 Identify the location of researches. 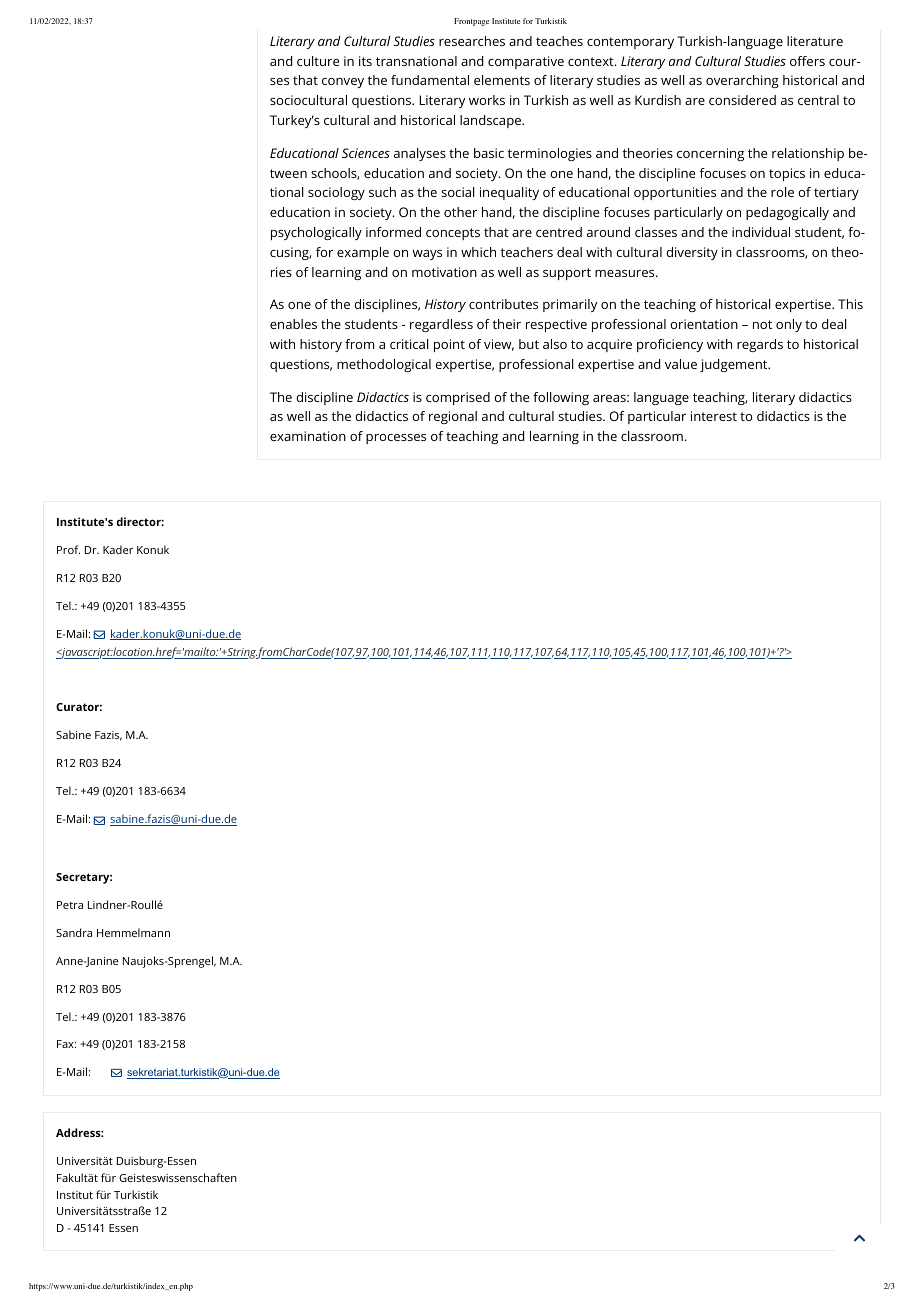
(472, 41).
